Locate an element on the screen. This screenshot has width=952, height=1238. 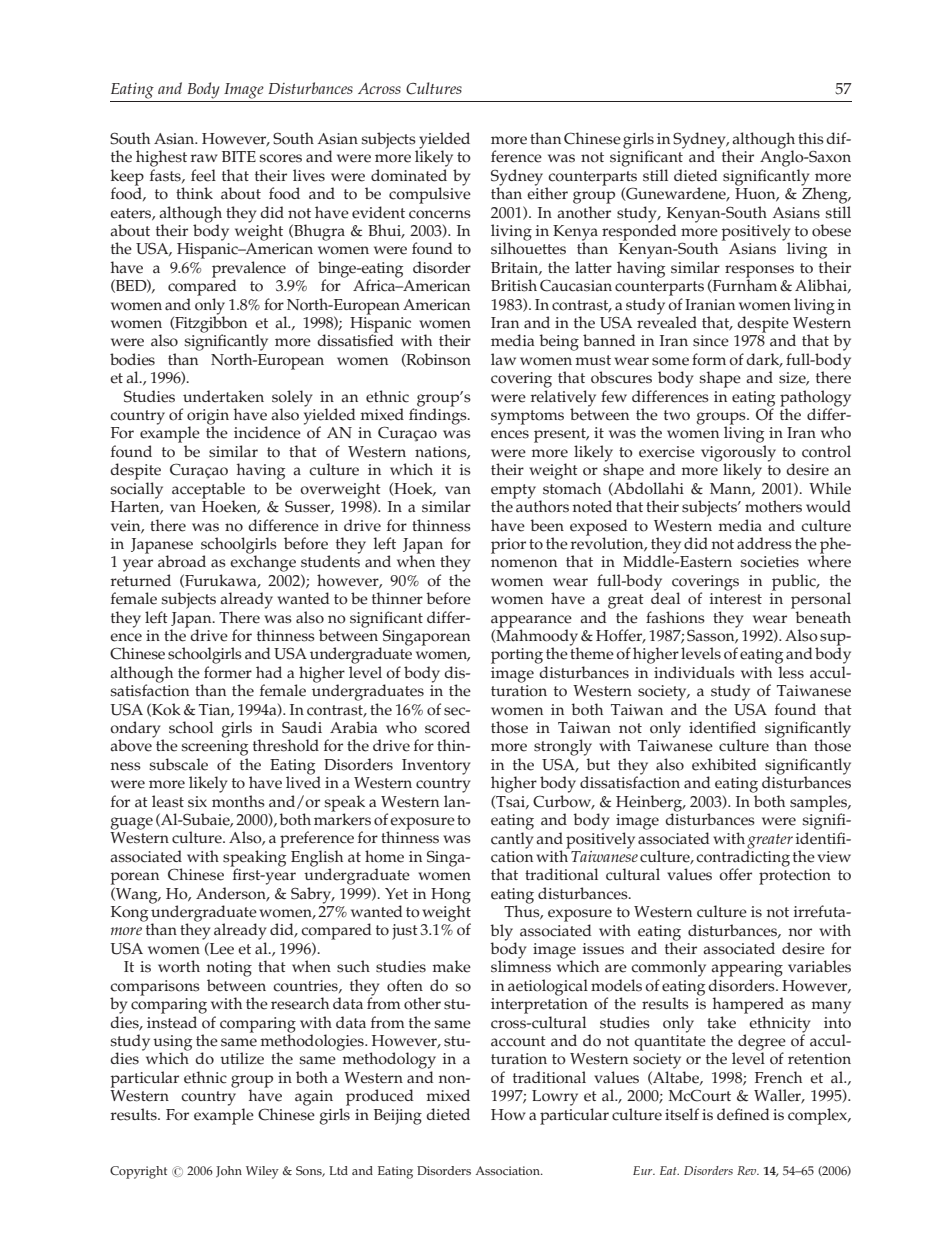
this is located at coordinates (811, 138).
